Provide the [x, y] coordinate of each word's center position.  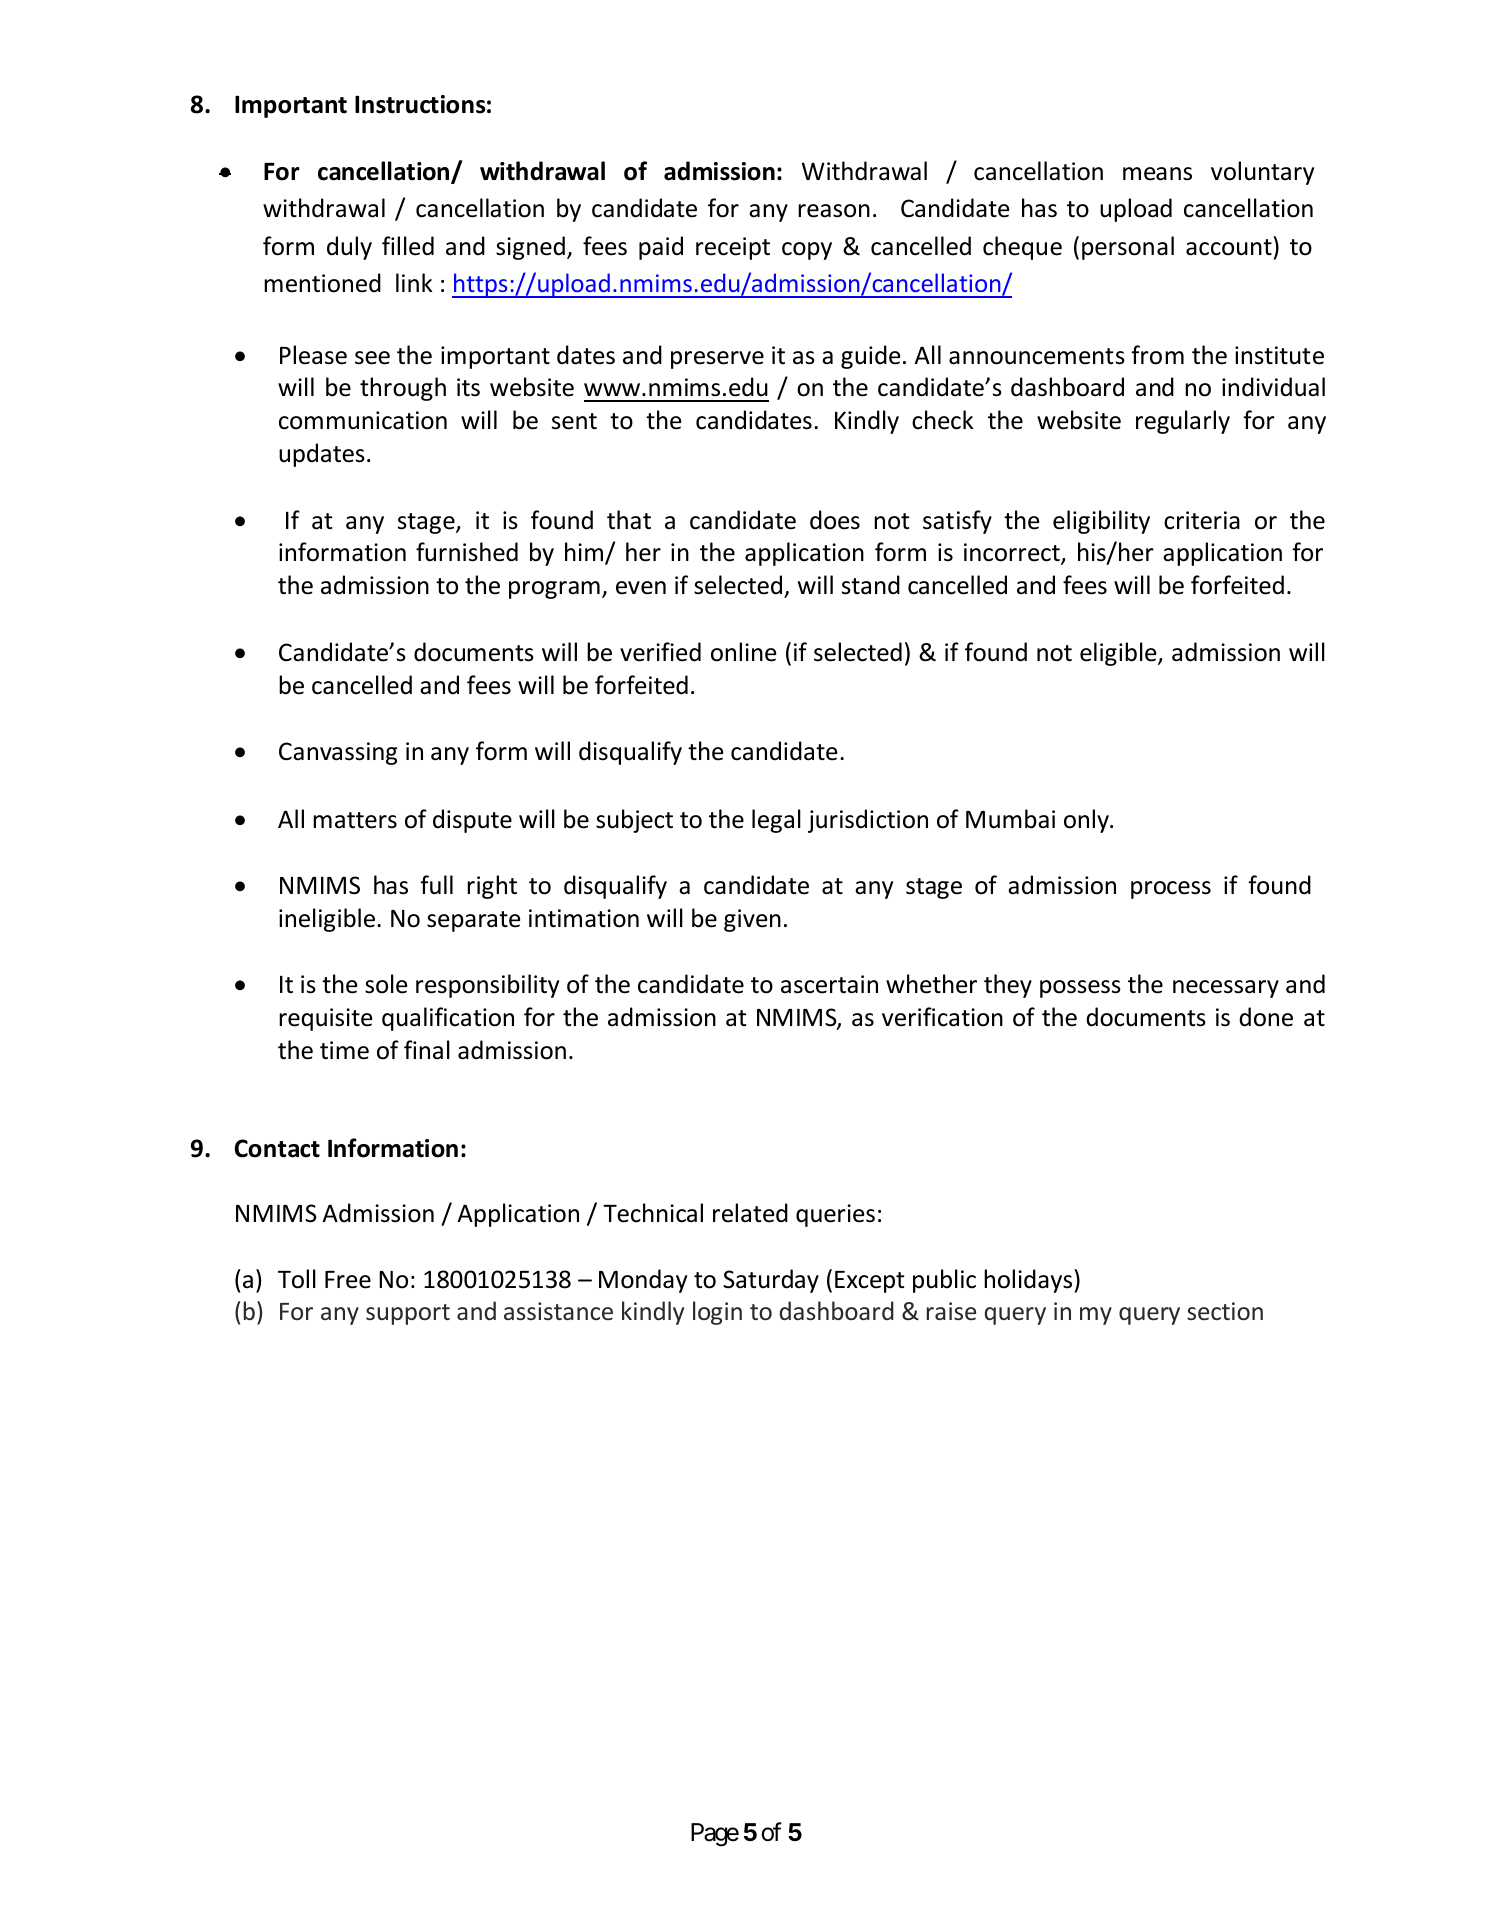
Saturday [771, 1281]
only [1087, 821]
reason [834, 211]
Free [348, 1280]
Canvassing [338, 753]
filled [408, 246]
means [1157, 174]
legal [776, 821]
